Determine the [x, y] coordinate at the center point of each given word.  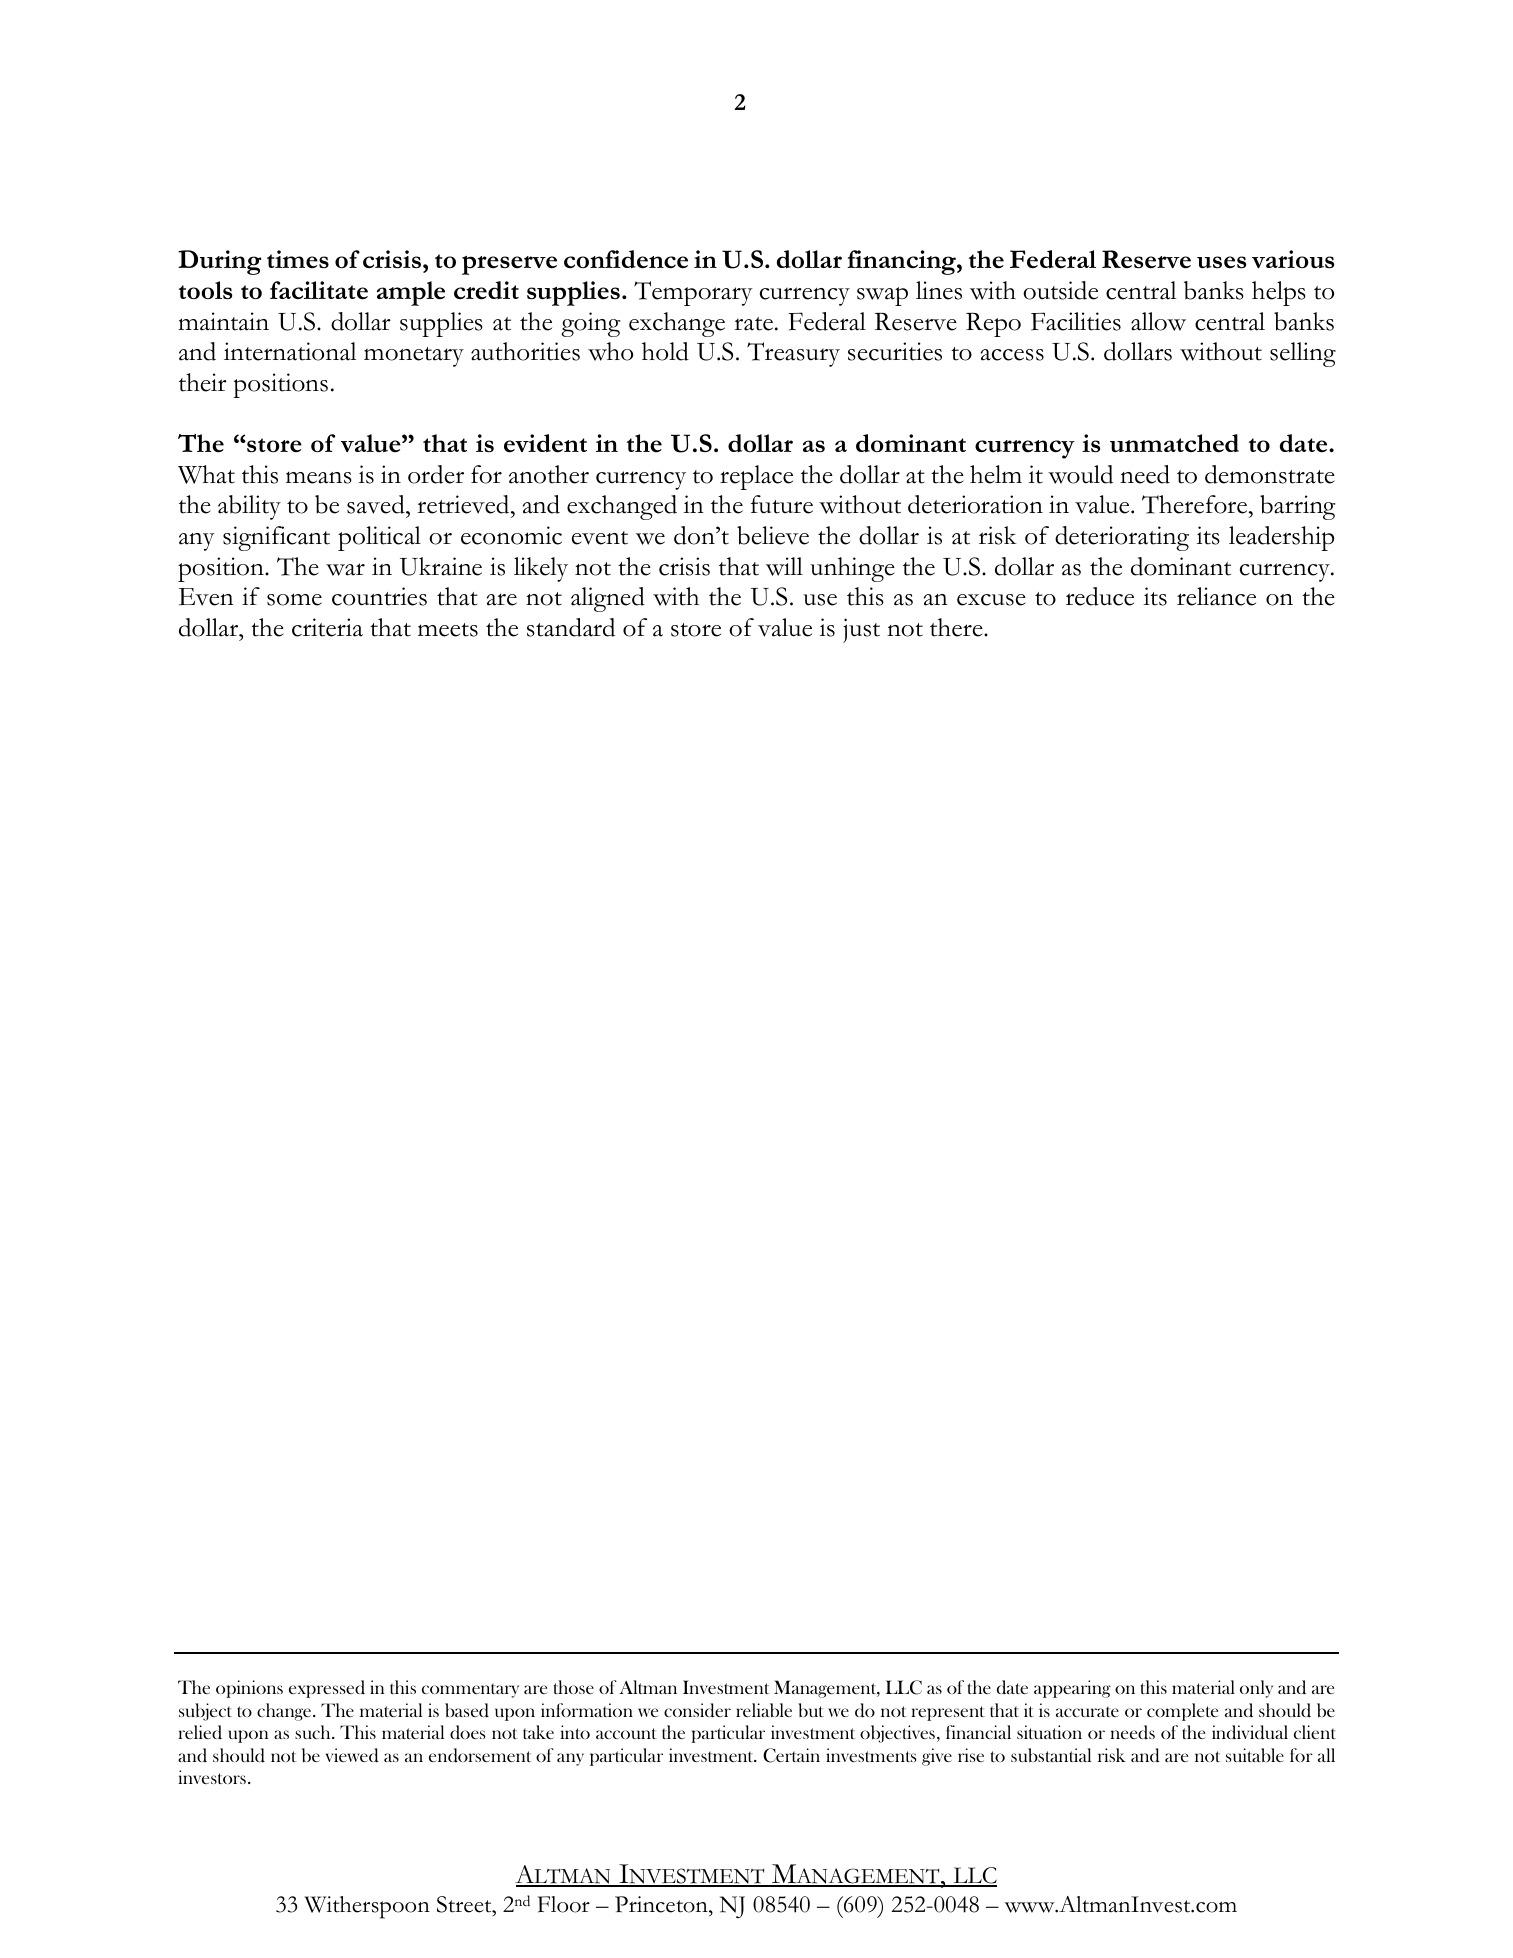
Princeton [662, 1904]
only [1256, 1689]
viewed [352, 1755]
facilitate [319, 290]
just [861, 630]
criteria [327, 627]
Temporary [693, 293]
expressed [327, 1689]
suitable [1255, 1755]
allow [1158, 321]
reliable [764, 1710]
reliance [1216, 596]
